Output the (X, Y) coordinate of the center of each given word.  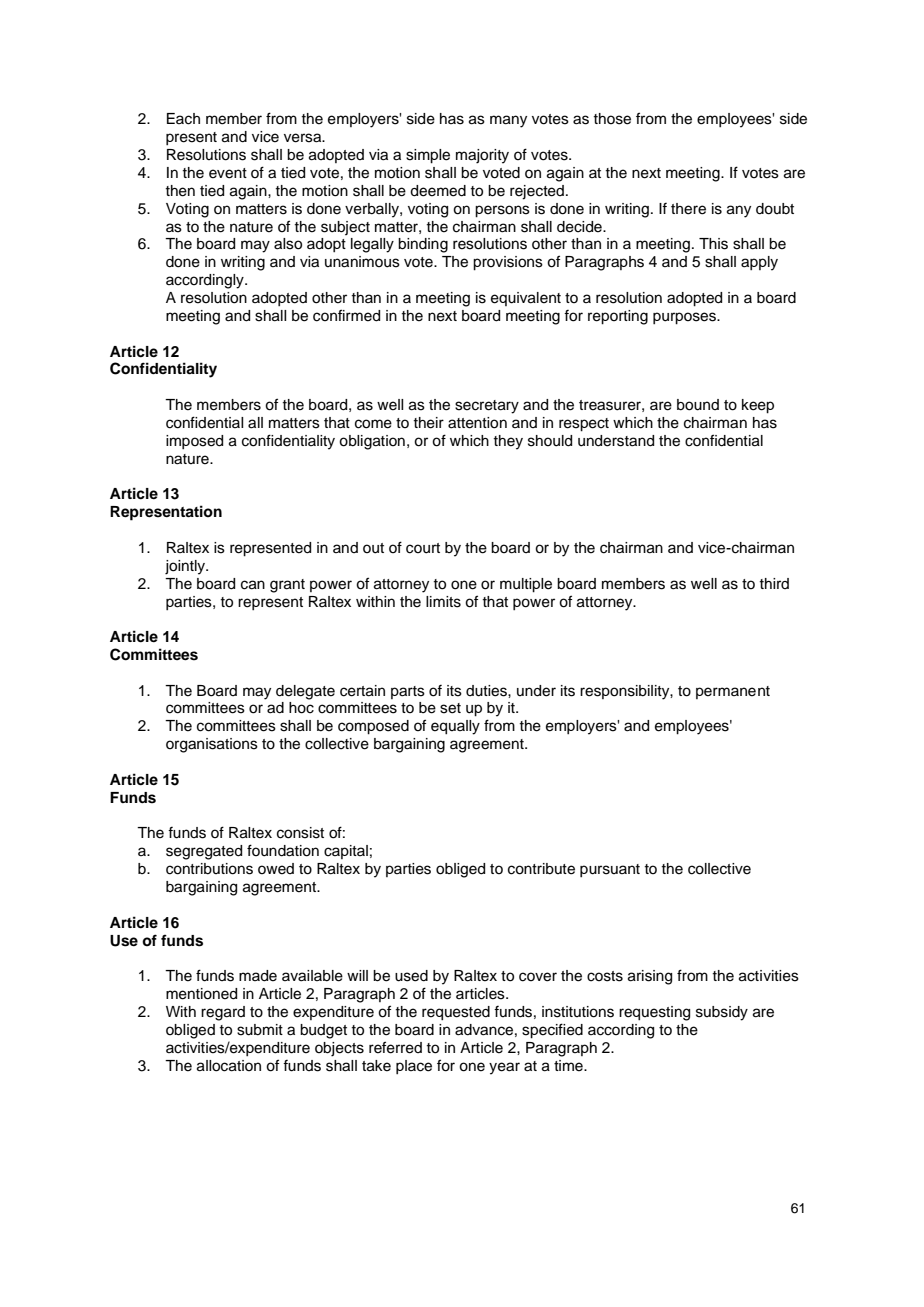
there (688, 209)
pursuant (610, 870)
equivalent (526, 299)
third (774, 583)
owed (276, 869)
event (228, 173)
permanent (733, 692)
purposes (685, 318)
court (423, 548)
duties (487, 691)
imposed (194, 442)
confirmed (346, 315)
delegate (305, 692)
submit (260, 1030)
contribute (541, 869)
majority (482, 156)
